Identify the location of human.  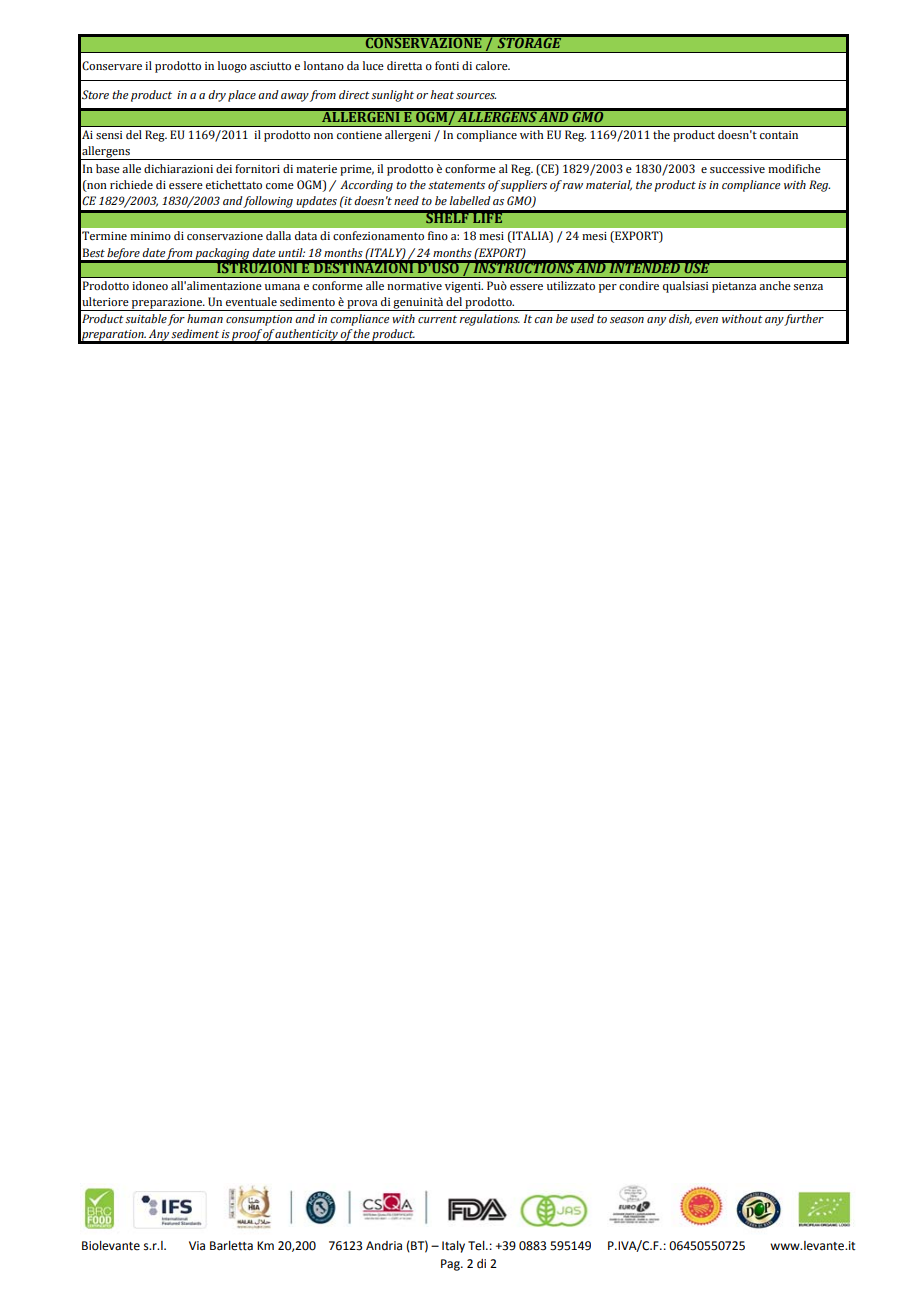
(205, 318).
